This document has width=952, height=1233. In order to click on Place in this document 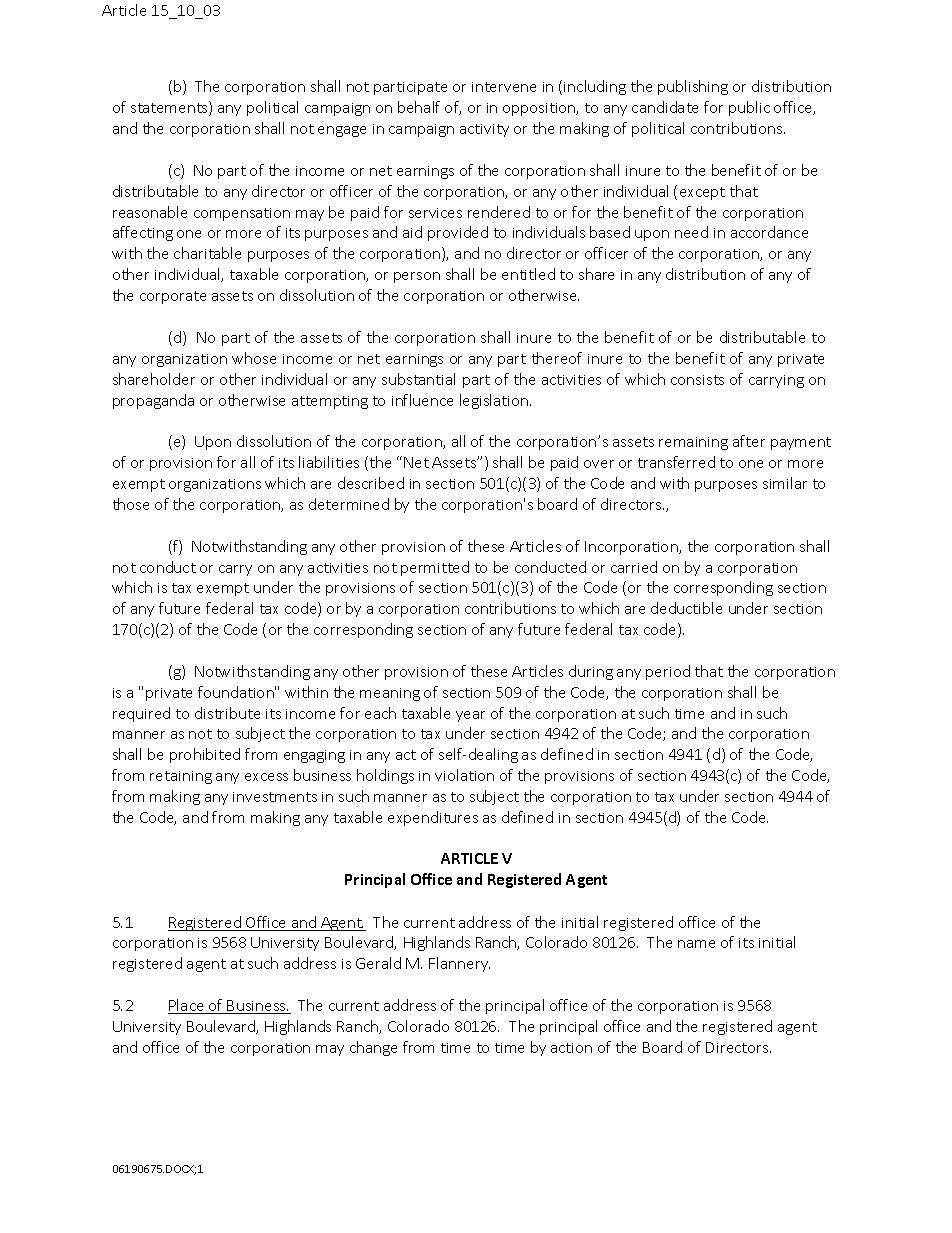, I will do `click(187, 1006)`.
